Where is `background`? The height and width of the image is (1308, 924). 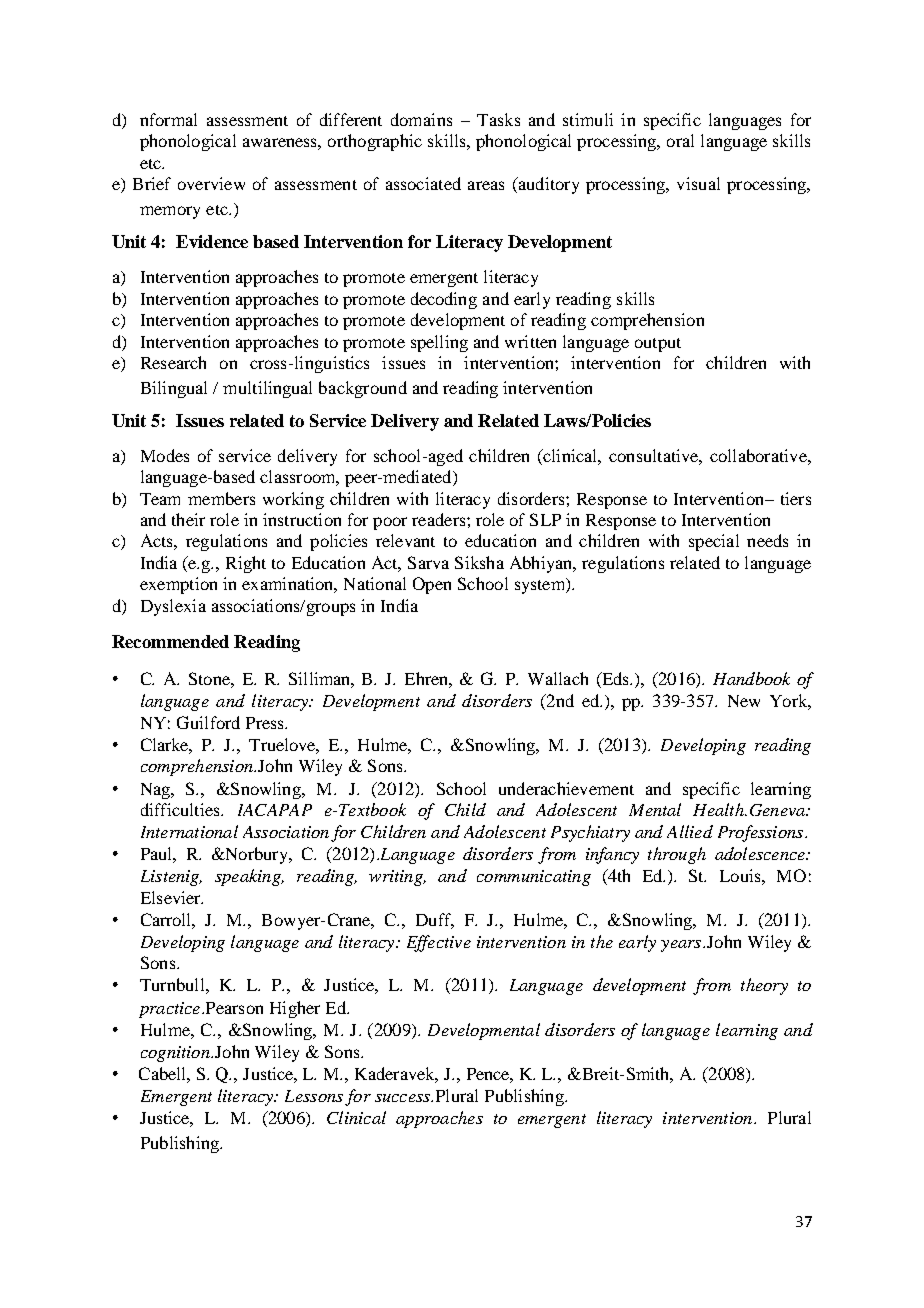
background is located at coordinates (363, 389).
